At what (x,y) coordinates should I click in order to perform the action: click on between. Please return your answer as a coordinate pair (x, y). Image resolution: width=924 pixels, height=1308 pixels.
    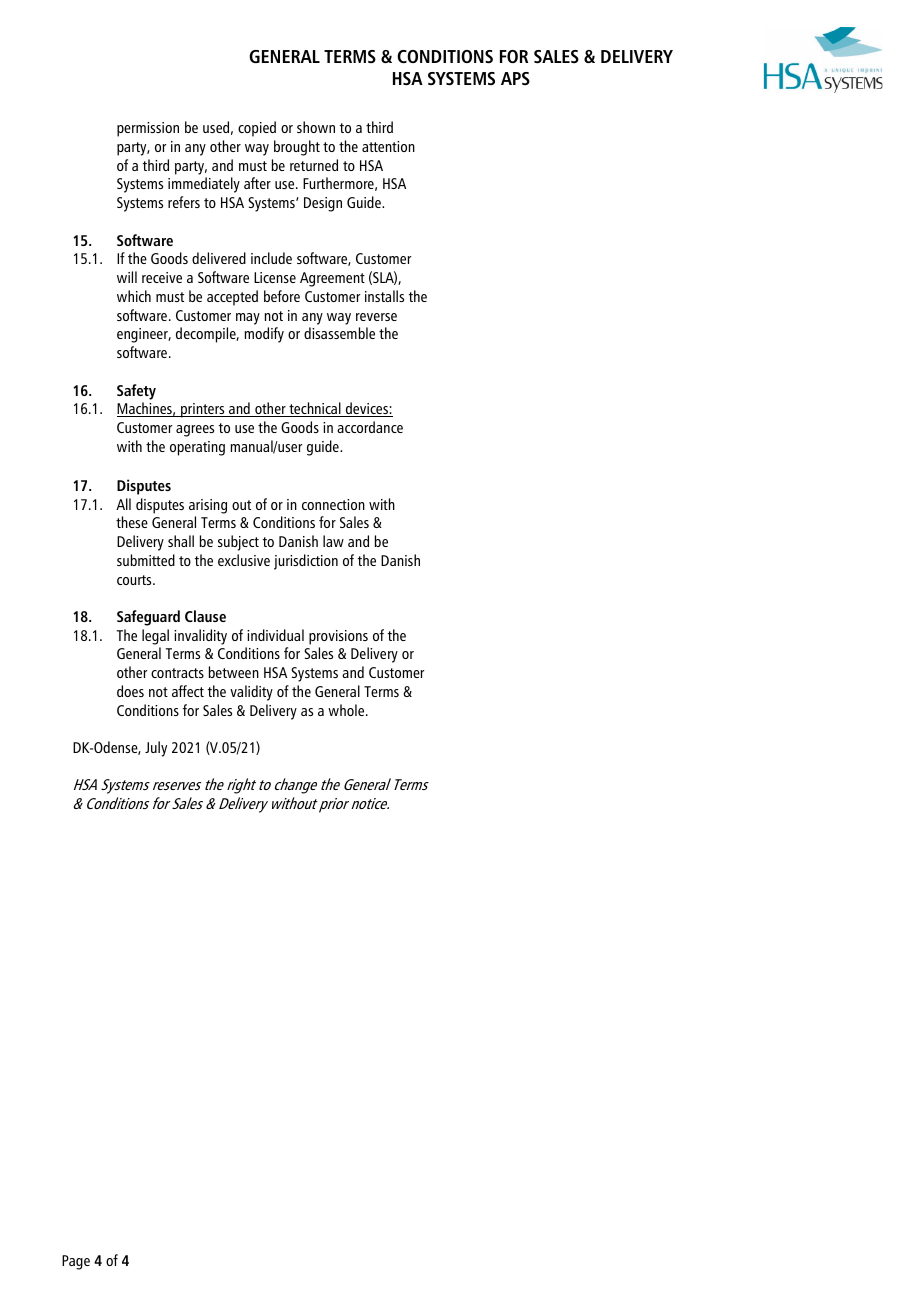
    Looking at the image, I should click on (234, 672).
